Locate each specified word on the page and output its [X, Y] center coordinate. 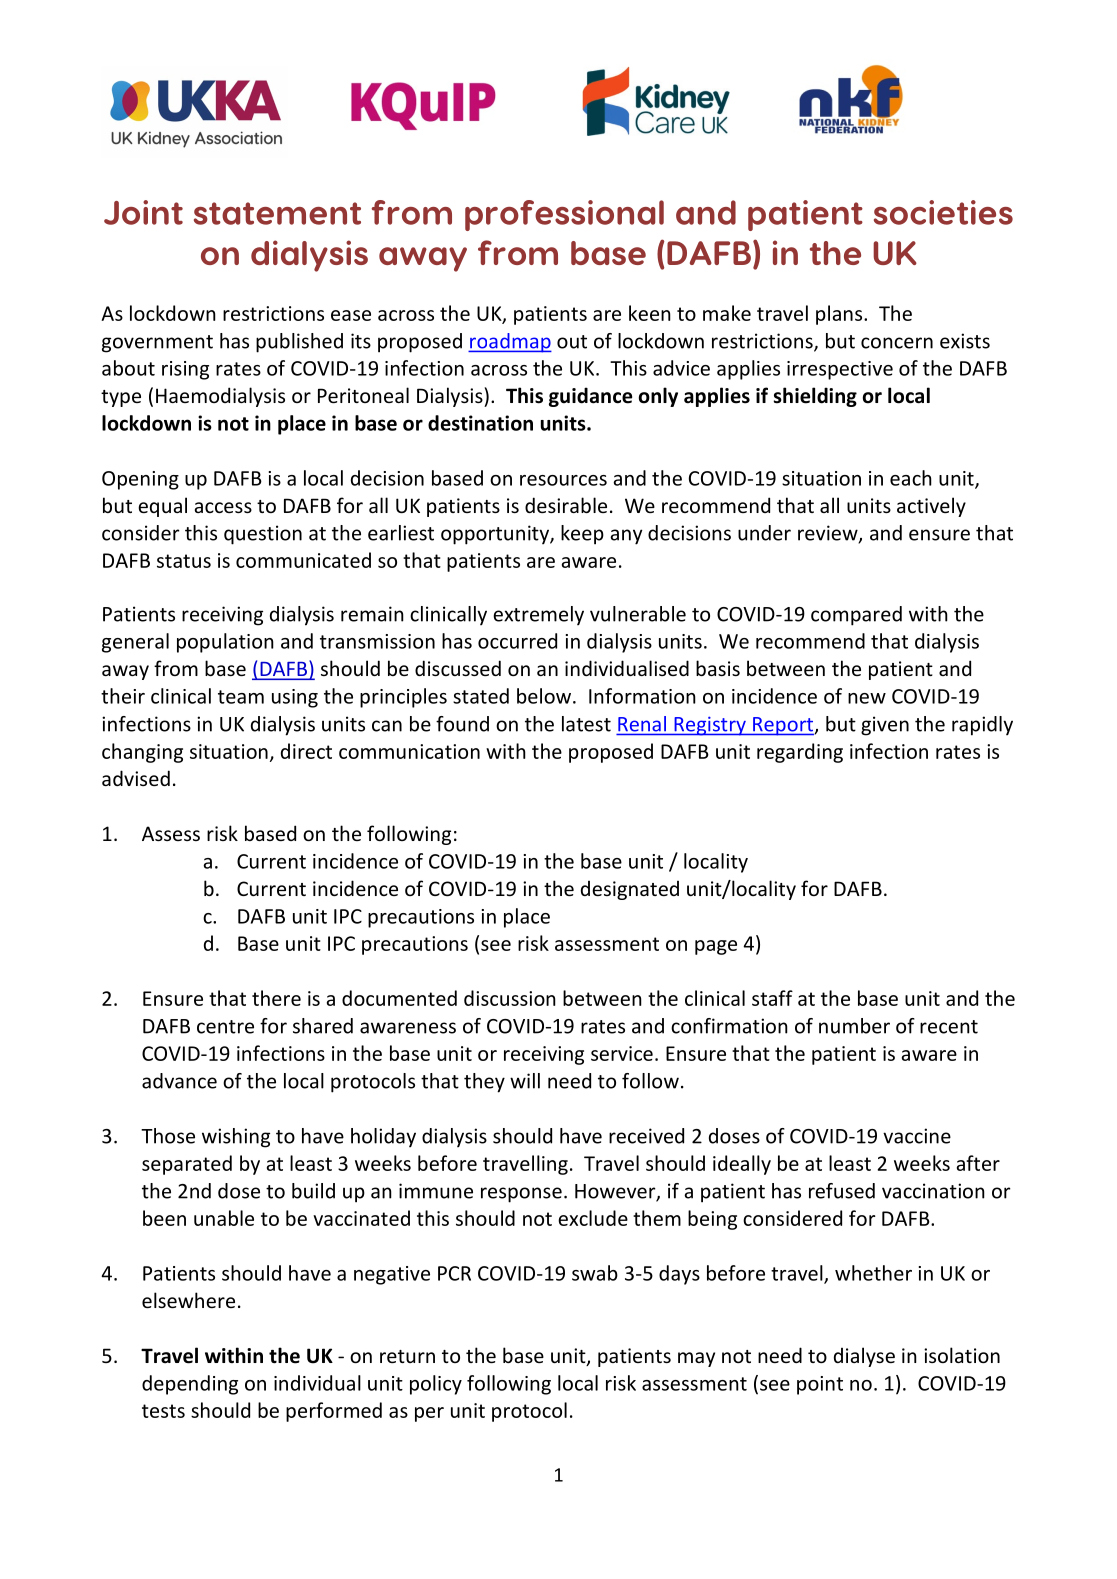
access [223, 507]
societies [943, 212]
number [854, 1026]
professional [564, 215]
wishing [236, 1138]
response [521, 1195]
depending [190, 1385]
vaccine [917, 1136]
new [867, 698]
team [241, 697]
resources [563, 480]
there [276, 998]
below [544, 696]
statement [277, 213]
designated [630, 890]
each [911, 478]
